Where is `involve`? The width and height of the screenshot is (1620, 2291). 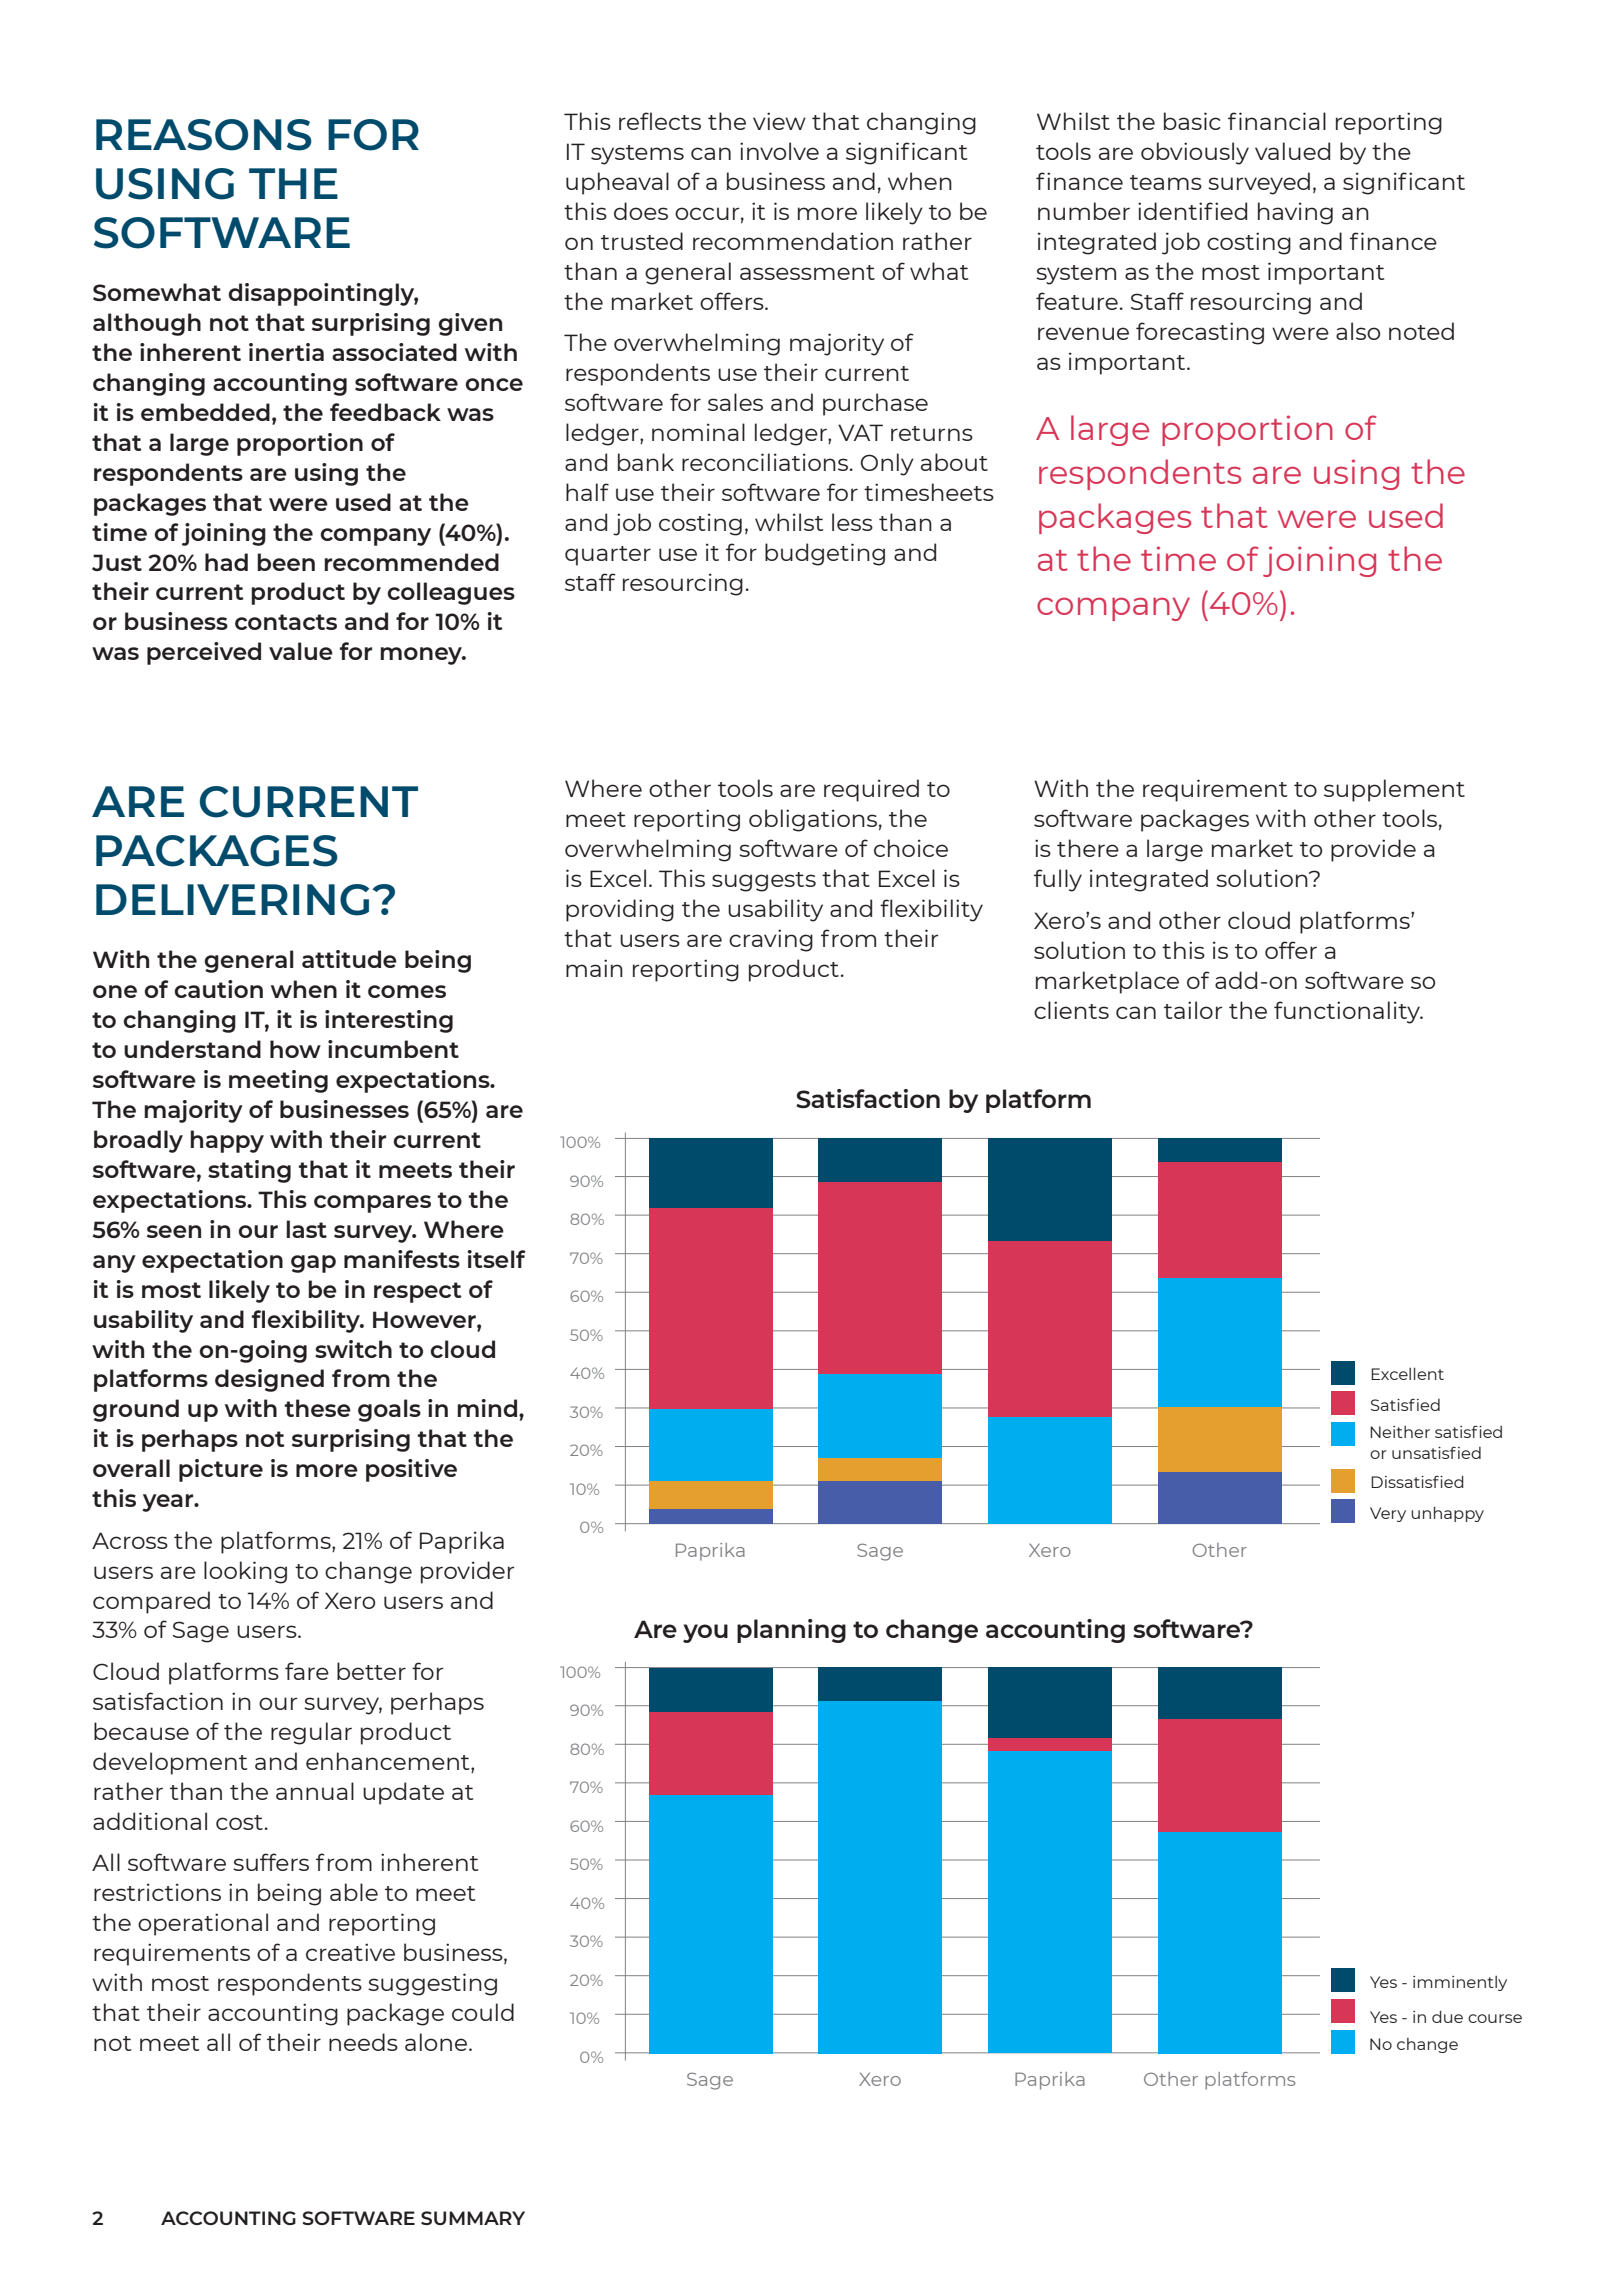 involve is located at coordinates (779, 151).
